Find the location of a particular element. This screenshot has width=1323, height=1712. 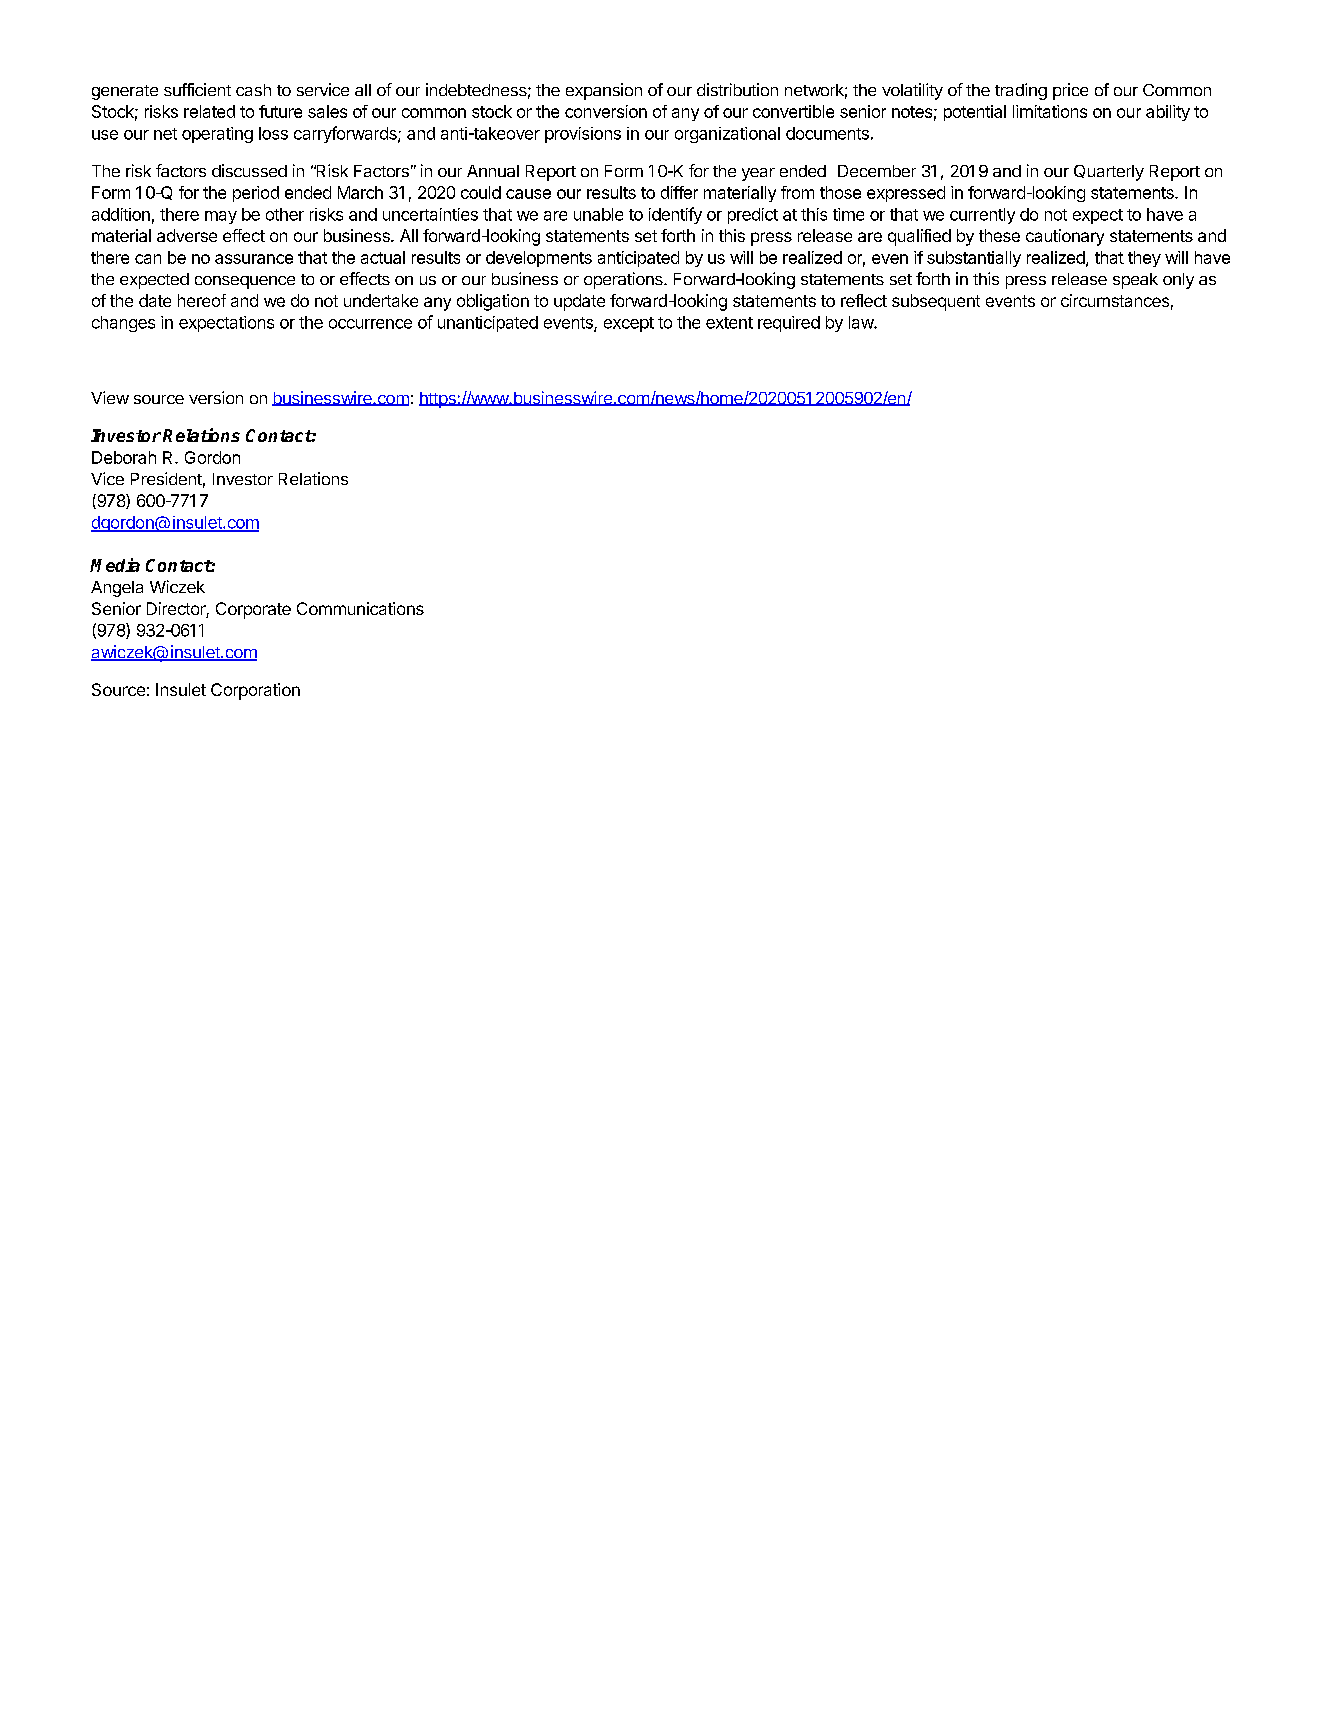

limitations is located at coordinates (1050, 111).
